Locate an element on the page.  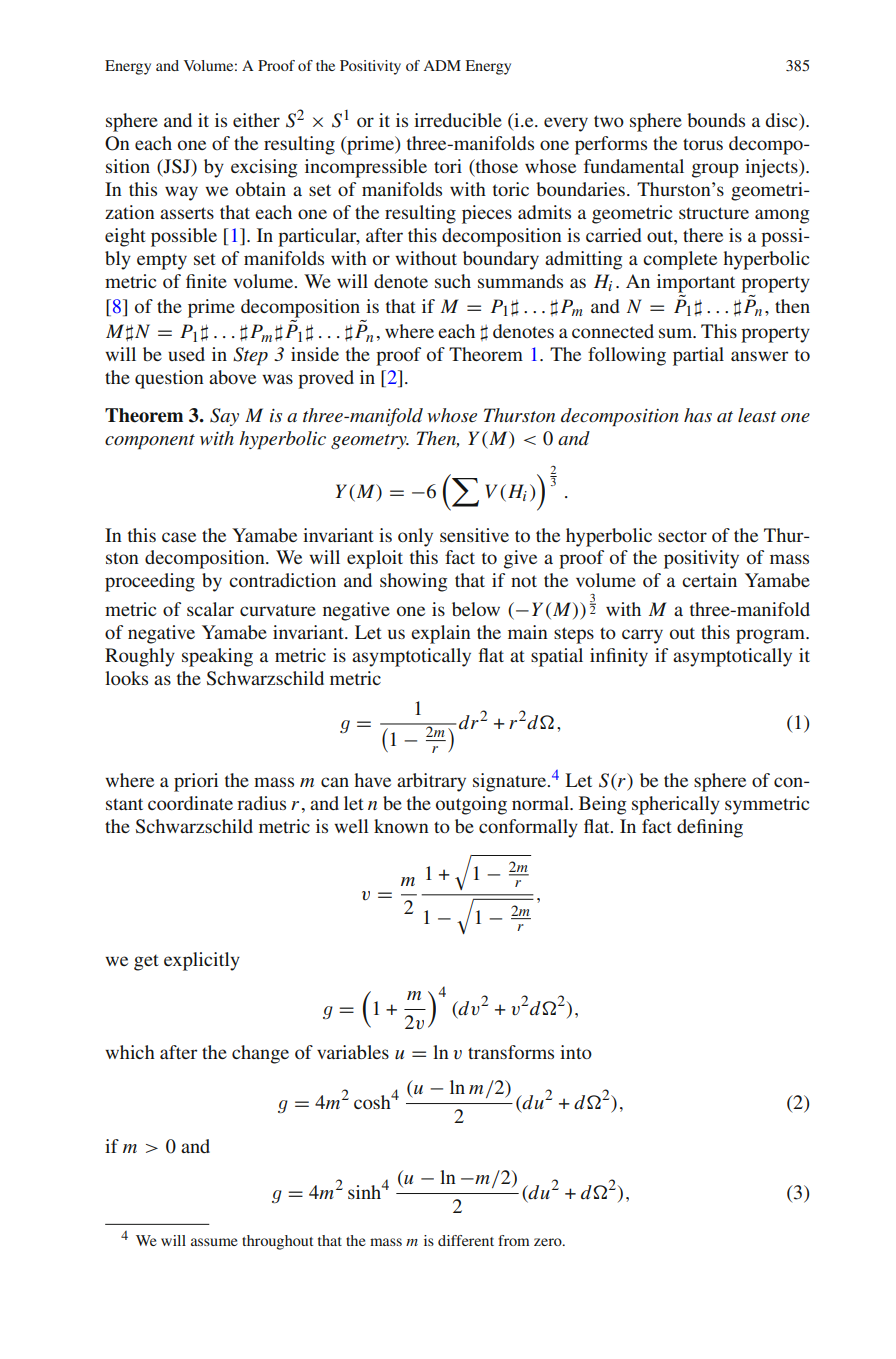
carry is located at coordinates (642, 636).
